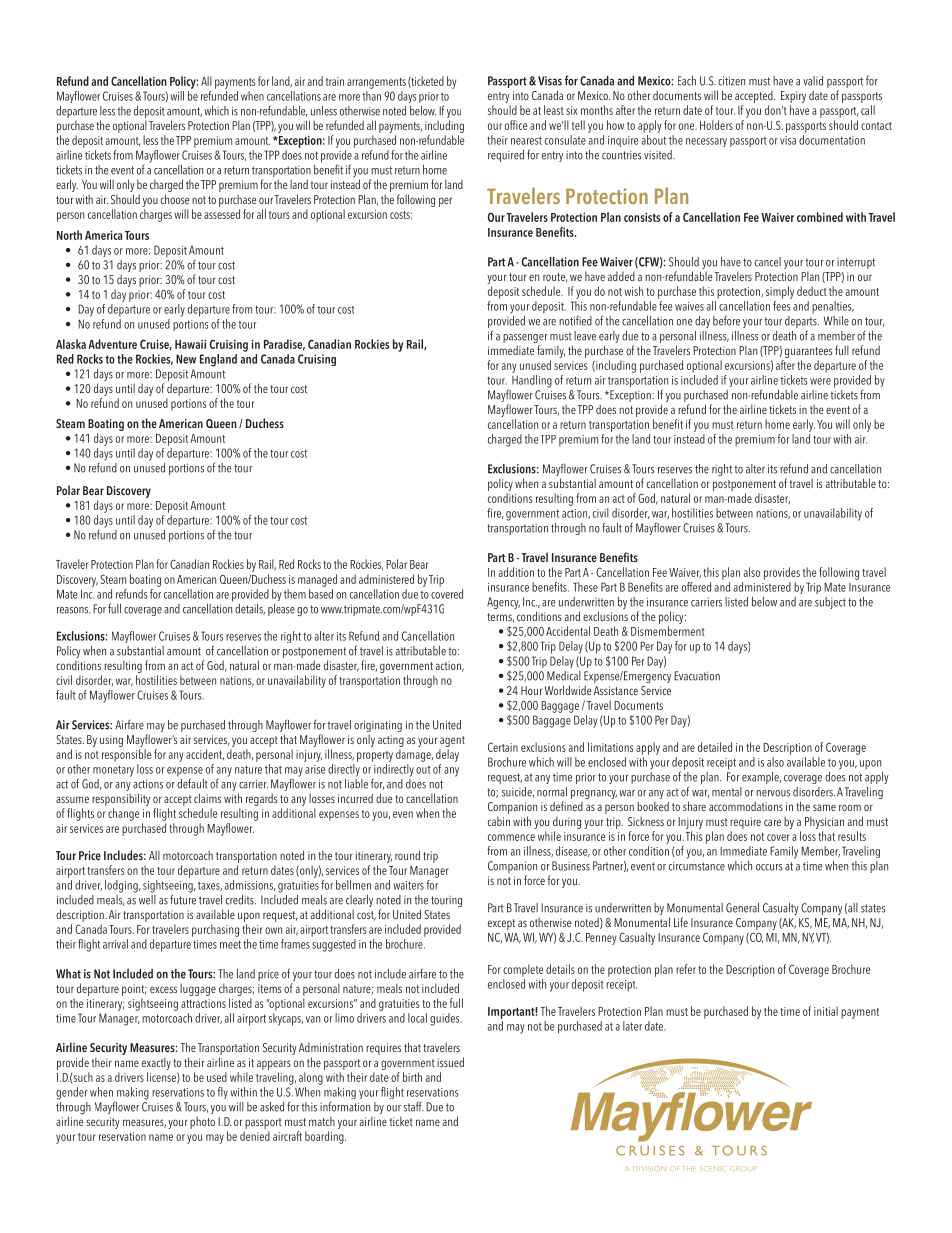 This document has width=952, height=1233. Describe the element at coordinates (793, 98) in the document. I see `Expiry` at that location.
